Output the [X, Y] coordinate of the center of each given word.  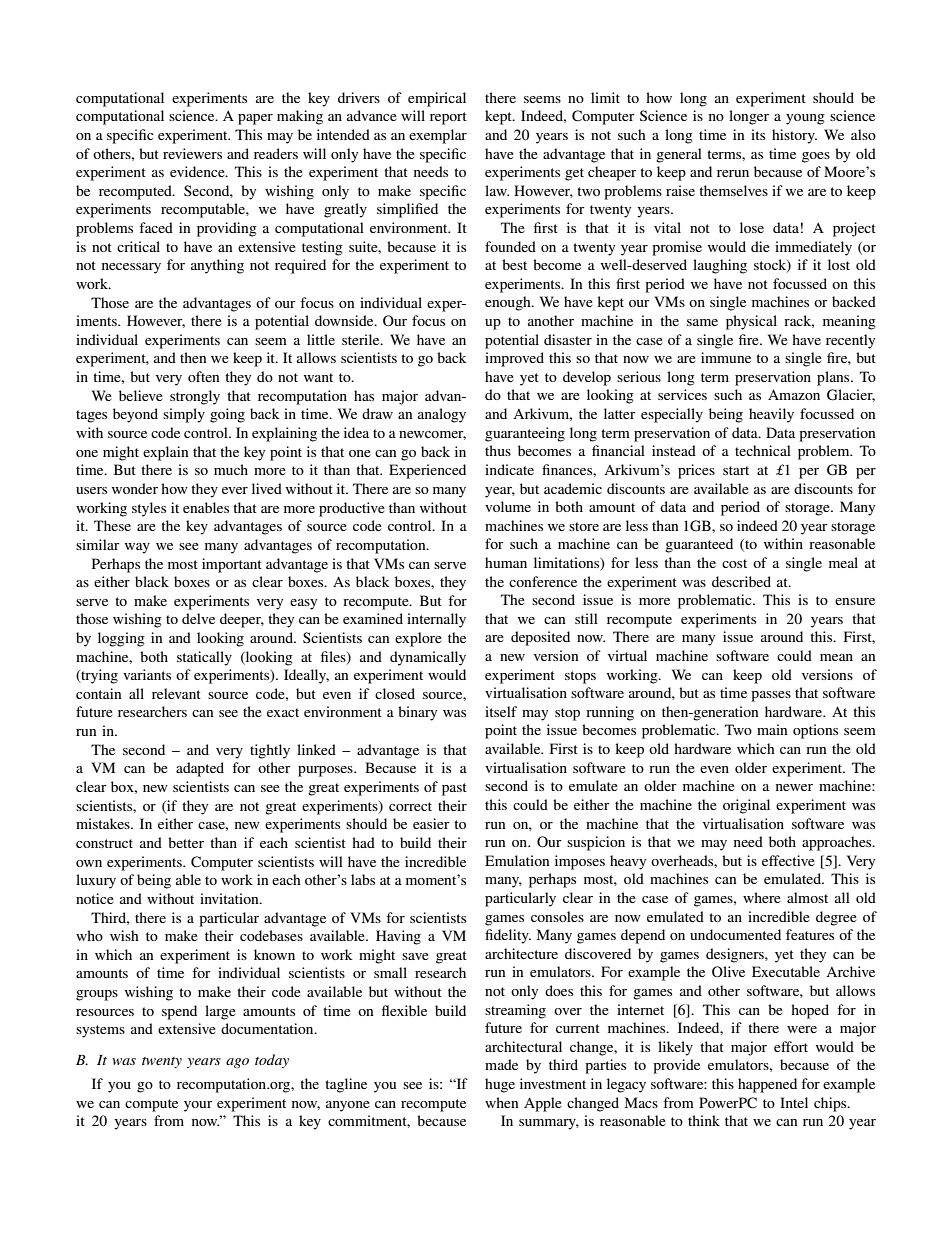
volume [508, 506]
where [762, 897]
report [448, 118]
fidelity [508, 936]
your [198, 1106]
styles [149, 509]
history [794, 136]
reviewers [192, 153]
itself [501, 711]
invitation [230, 898]
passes [771, 696]
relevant [176, 693]
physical [751, 322]
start [736, 470]
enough [509, 303]
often [204, 376]
